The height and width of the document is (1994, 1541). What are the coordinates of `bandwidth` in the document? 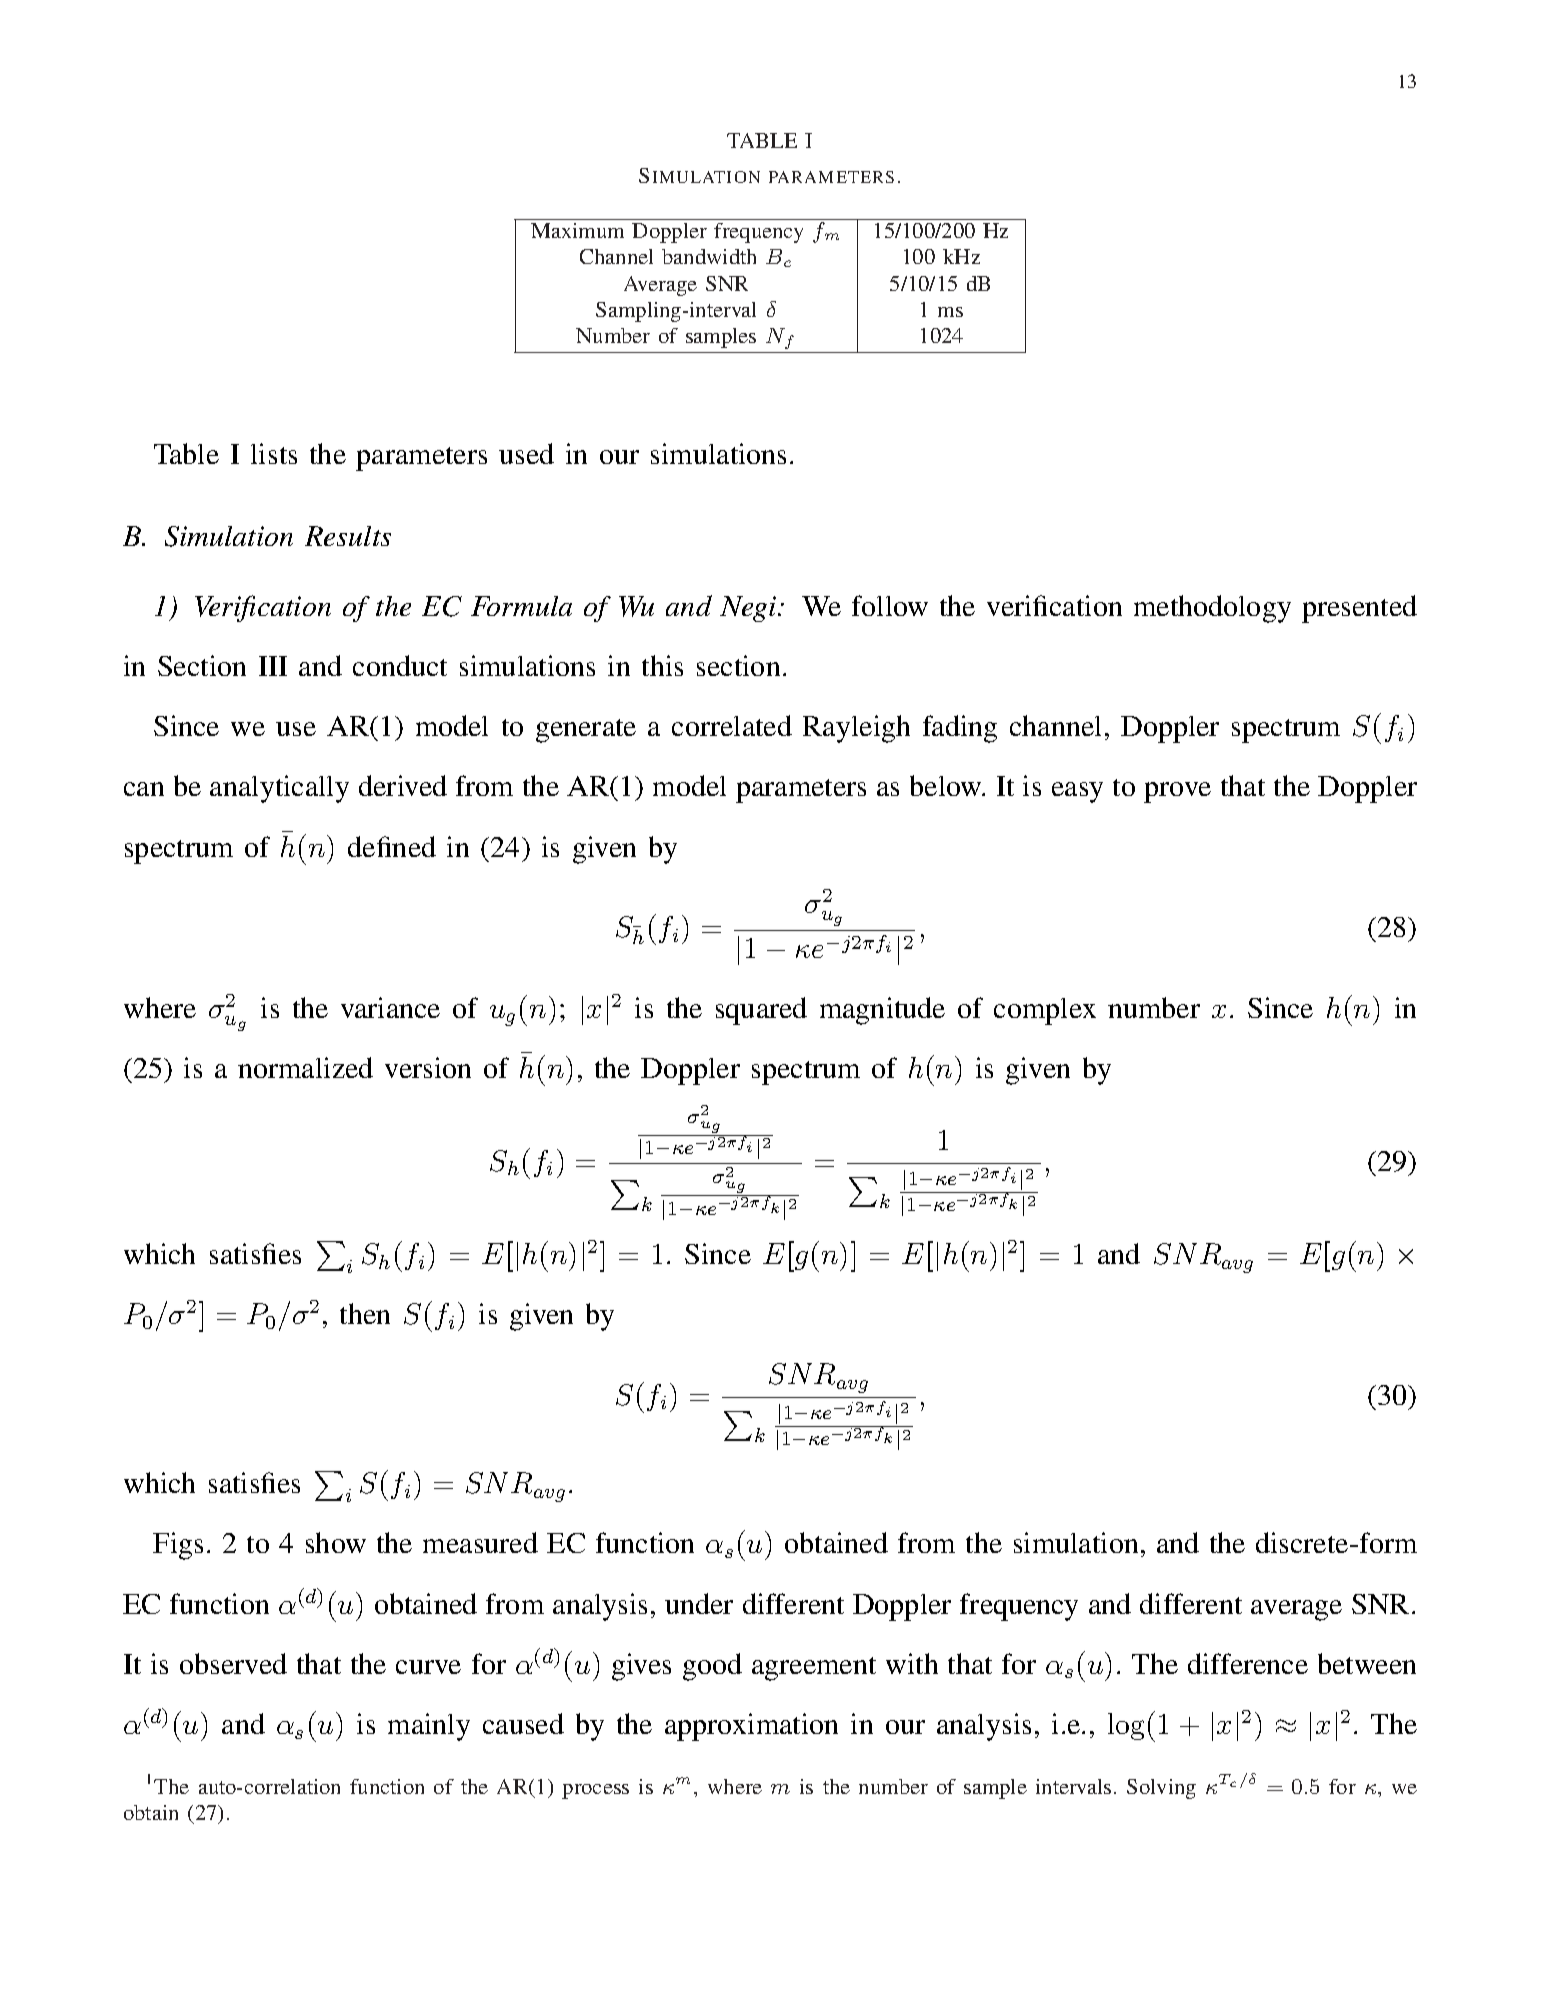 It's located at (709, 256).
